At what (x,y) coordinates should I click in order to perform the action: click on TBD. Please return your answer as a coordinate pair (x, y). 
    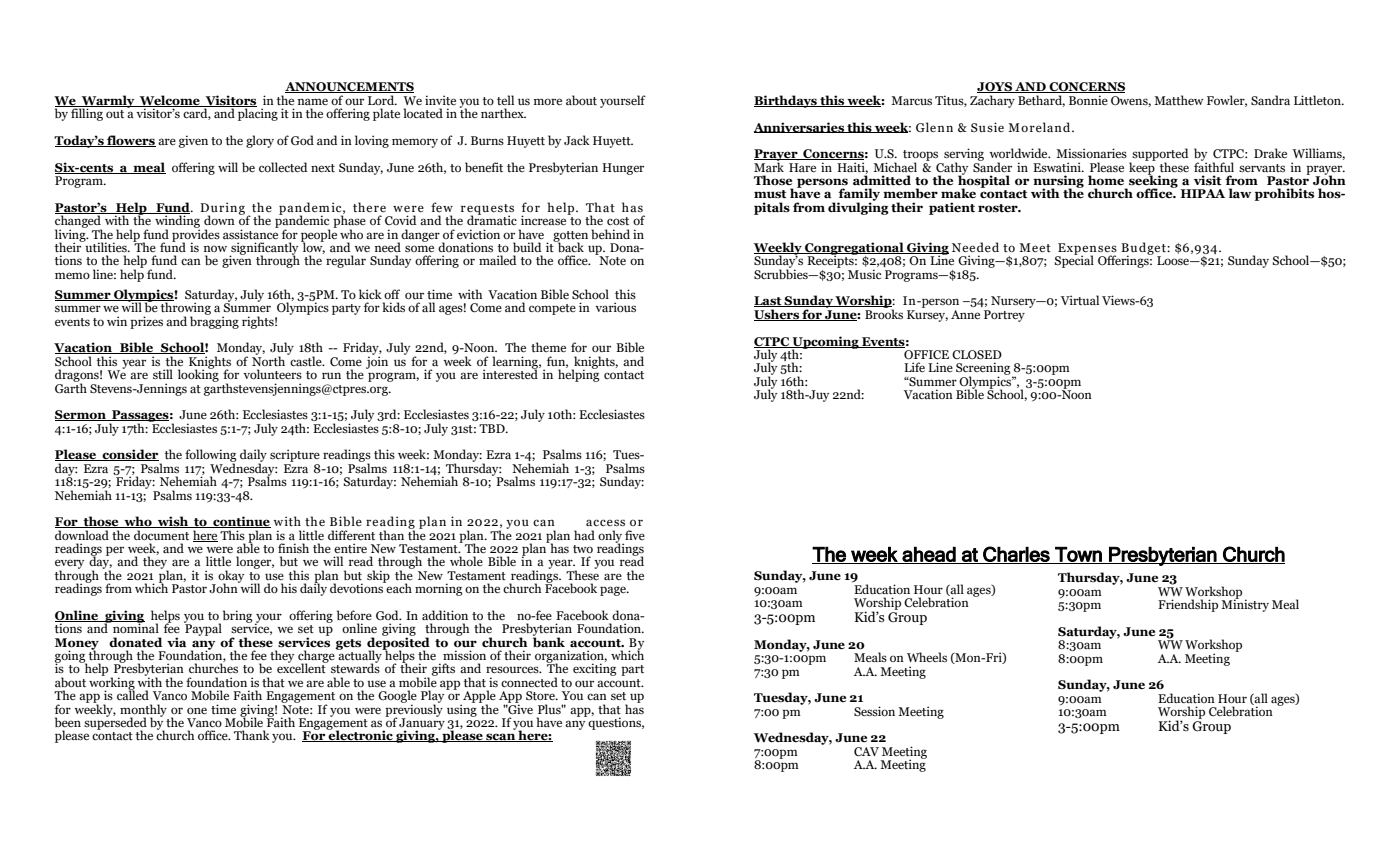
    Looking at the image, I should click on (493, 428).
